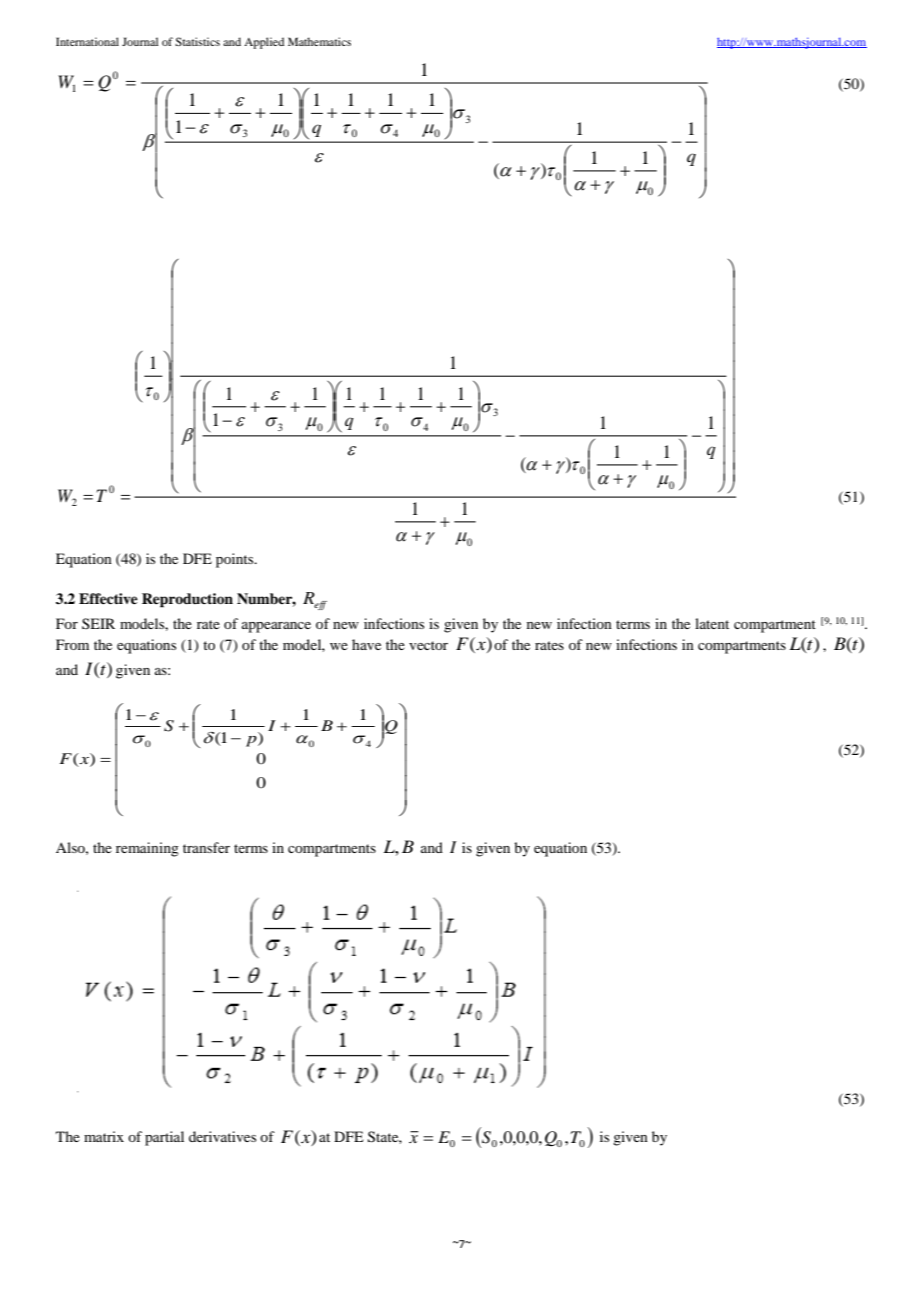 The width and height of the screenshot is (924, 1308). What do you see at coordinates (712, 623) in the screenshot?
I see `latent` at bounding box center [712, 623].
